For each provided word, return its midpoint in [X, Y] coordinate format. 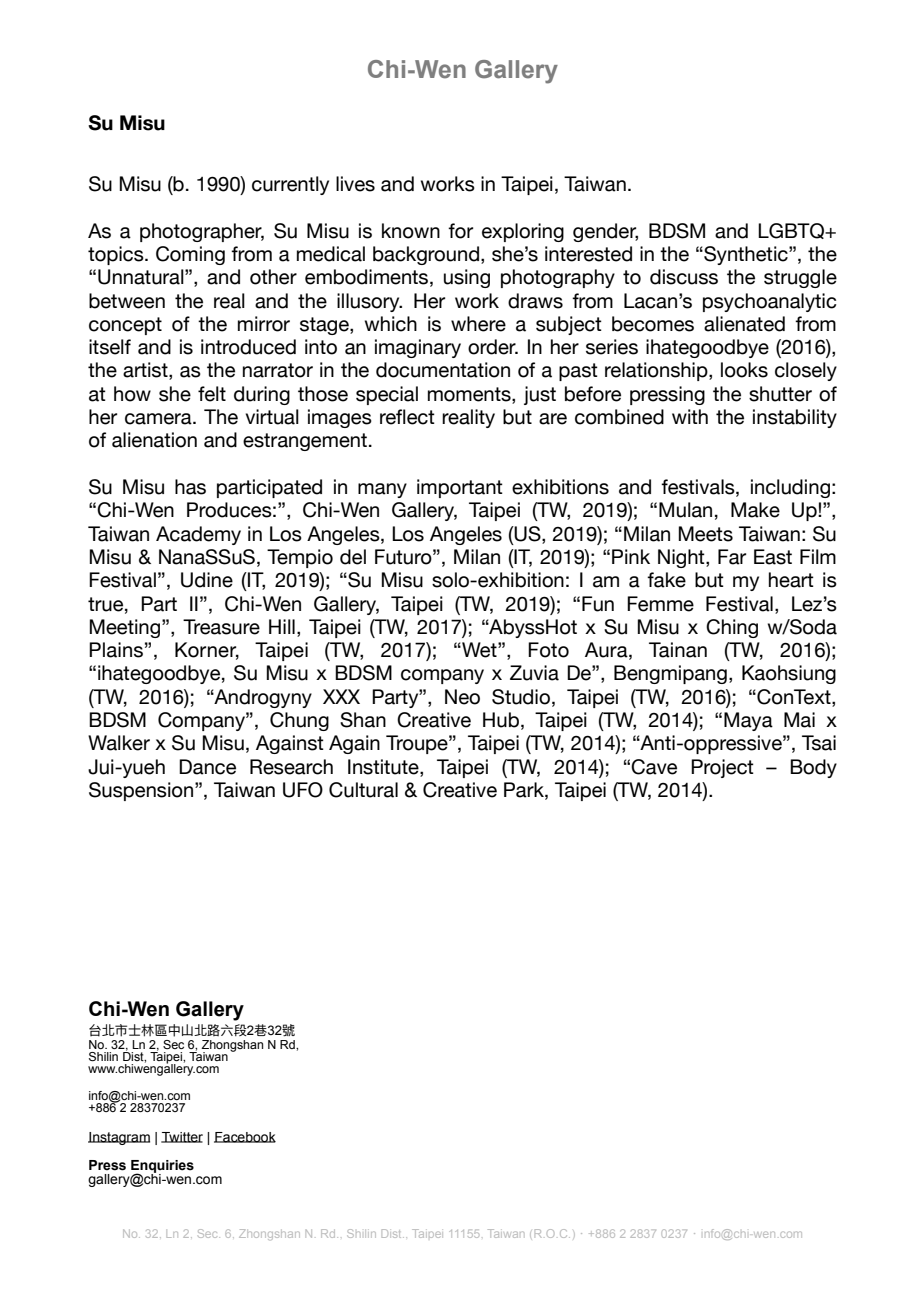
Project [722, 768]
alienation [154, 440]
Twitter [182, 1137]
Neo [462, 697]
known [411, 231]
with [690, 416]
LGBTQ [792, 231]
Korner [207, 651]
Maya [748, 721]
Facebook [245, 1137]
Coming [190, 255]
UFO [303, 790]
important [460, 488]
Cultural [363, 790]
